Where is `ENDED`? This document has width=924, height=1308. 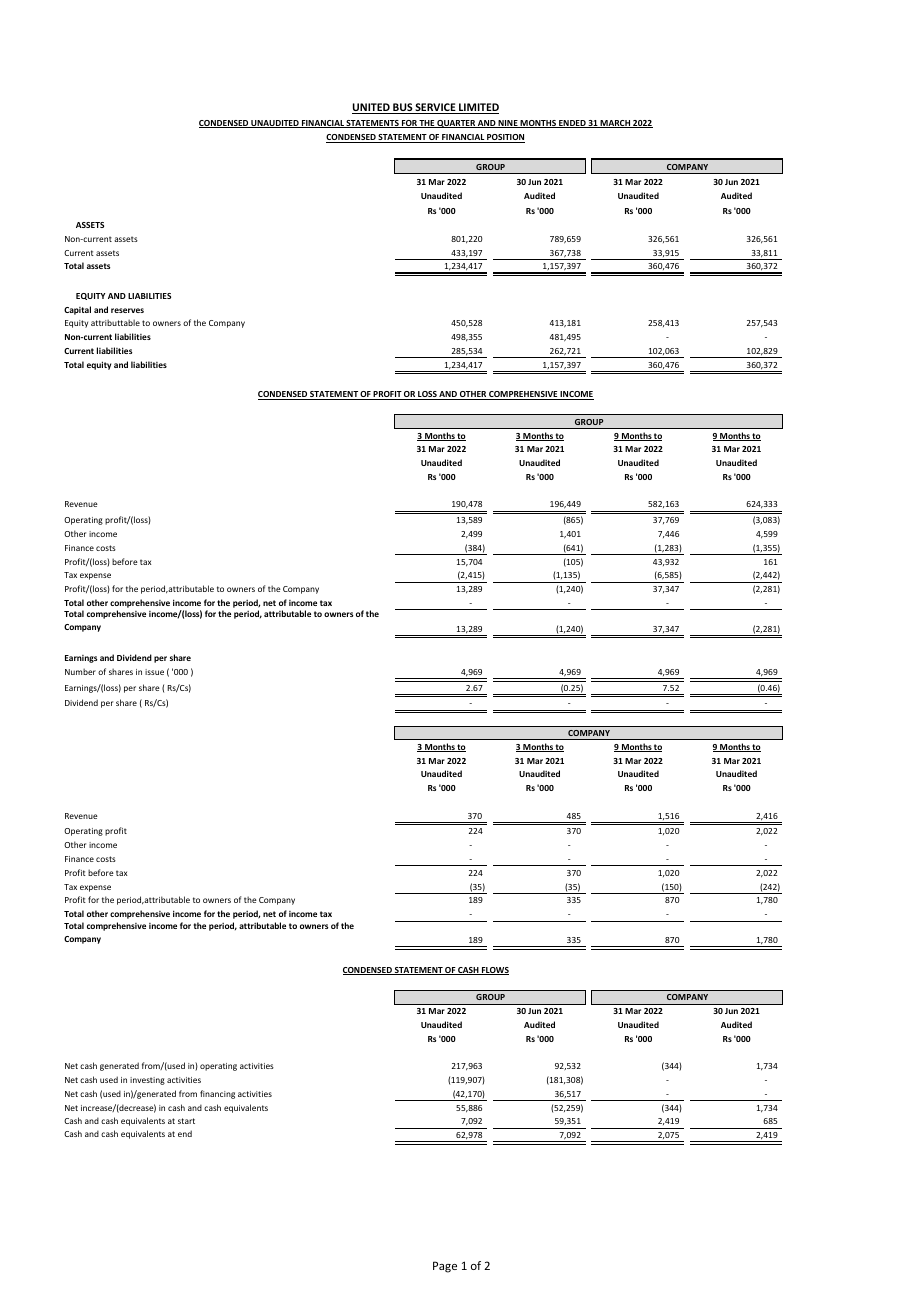
ENDED is located at coordinates (572, 124).
